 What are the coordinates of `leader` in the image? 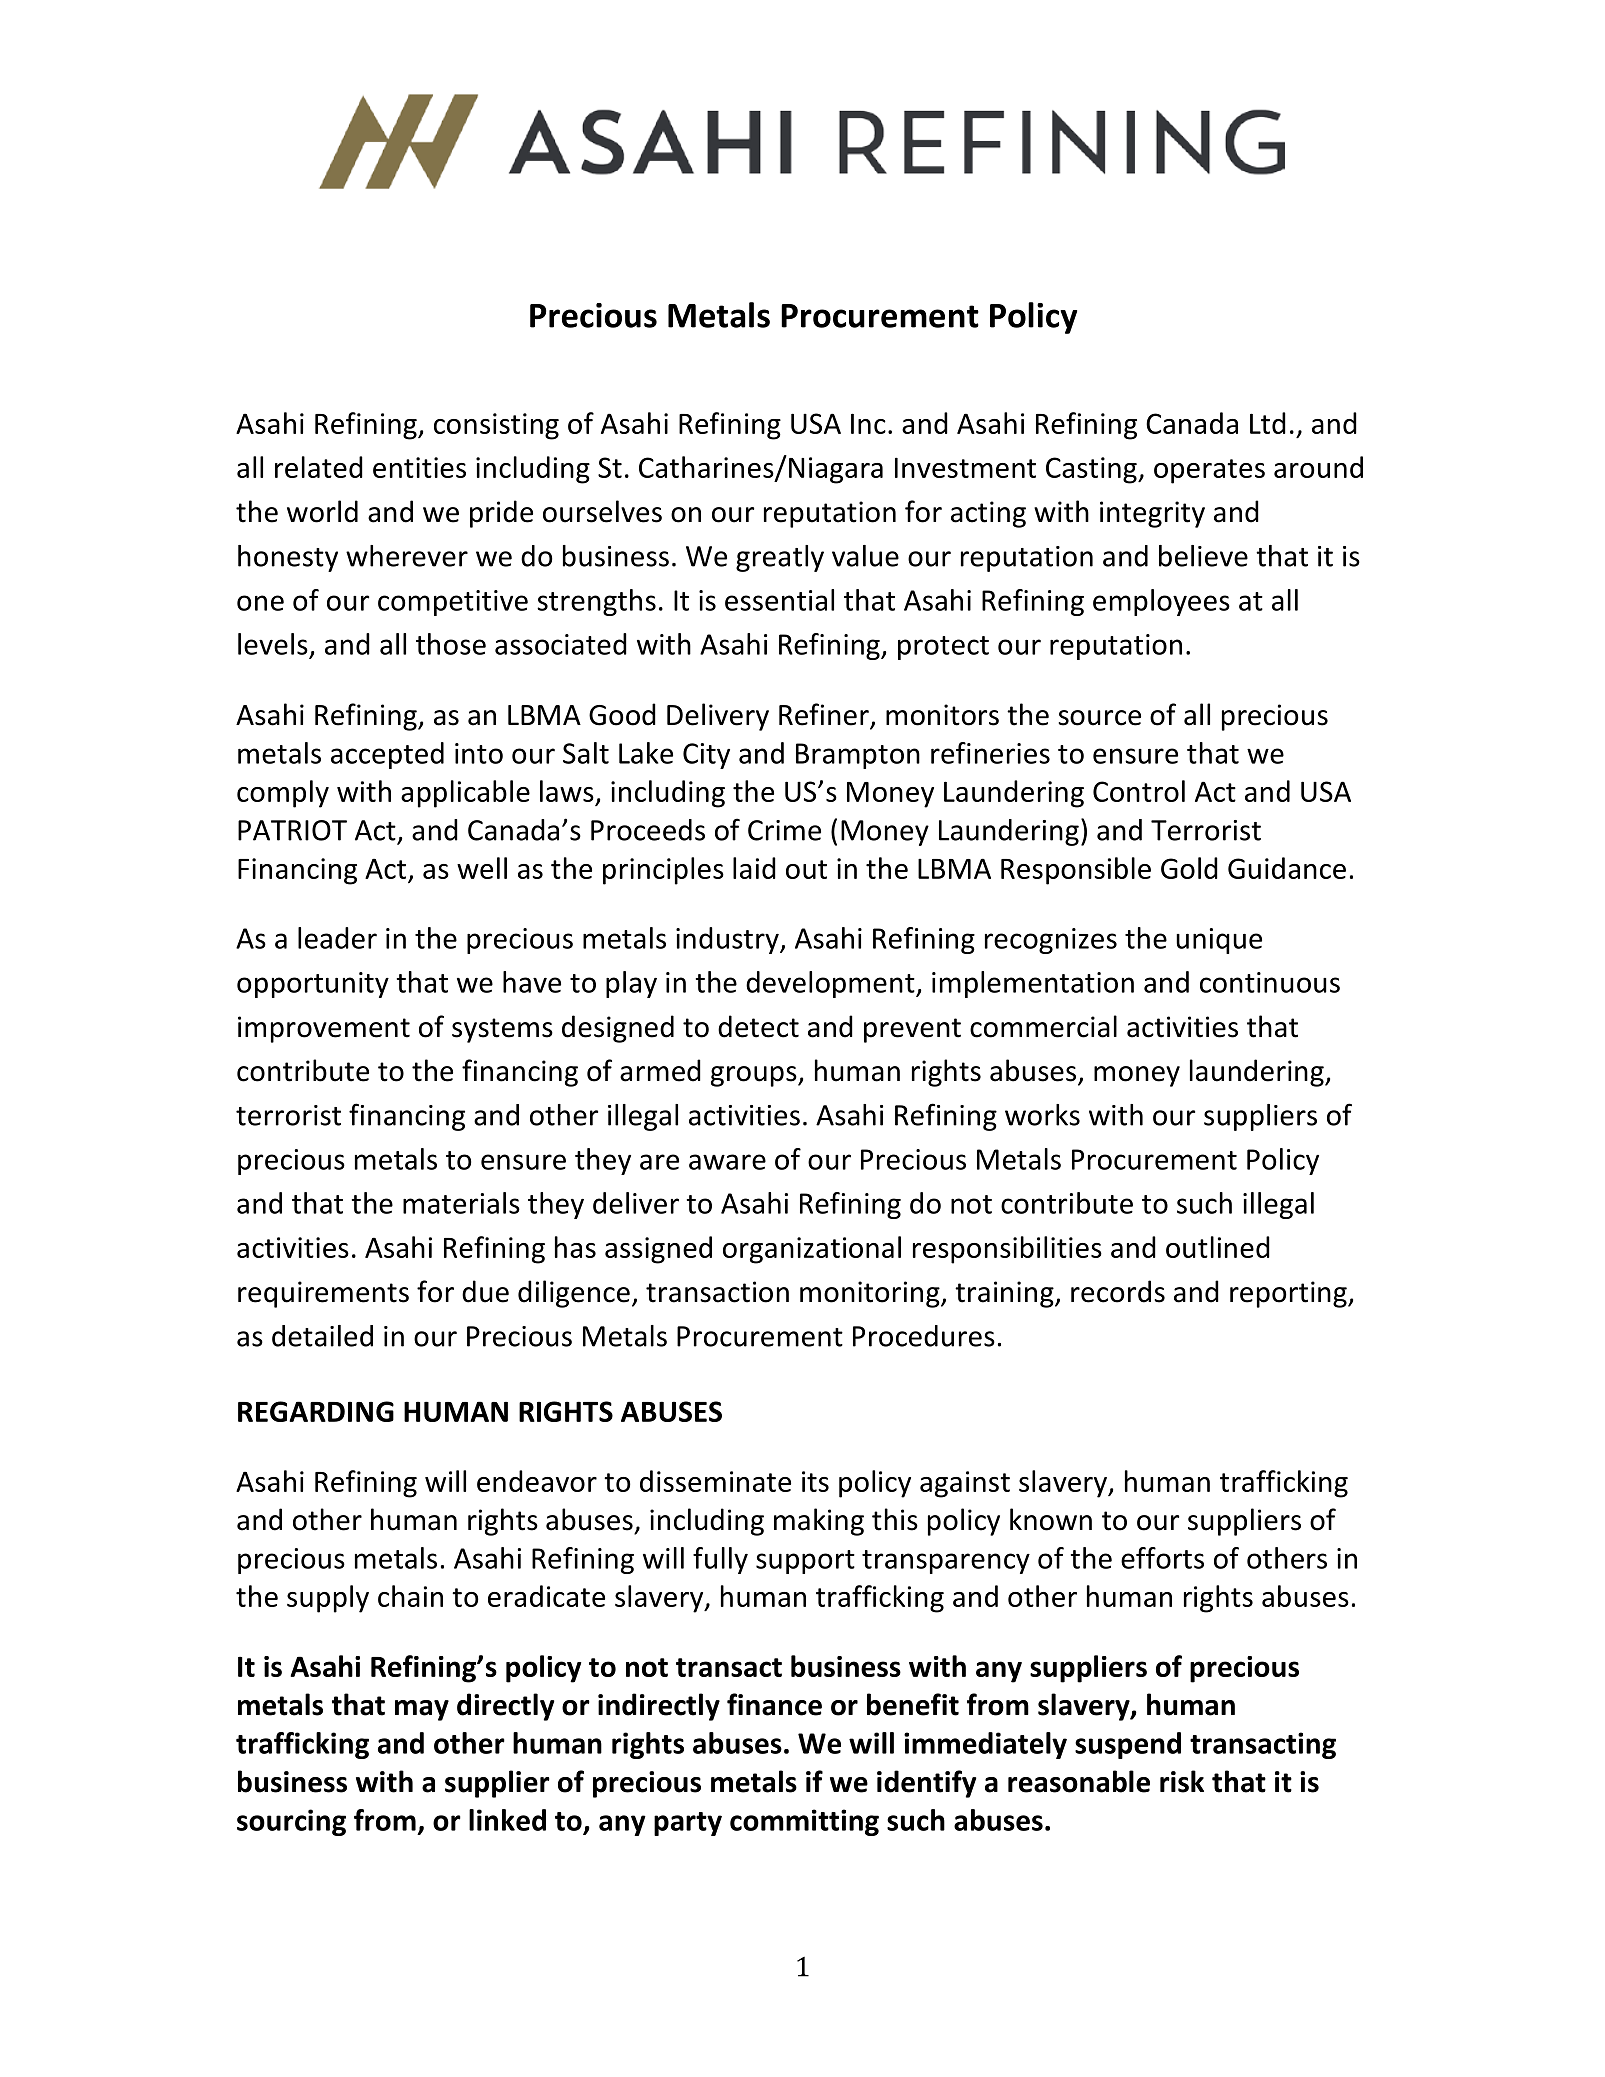 It's located at (337, 938).
